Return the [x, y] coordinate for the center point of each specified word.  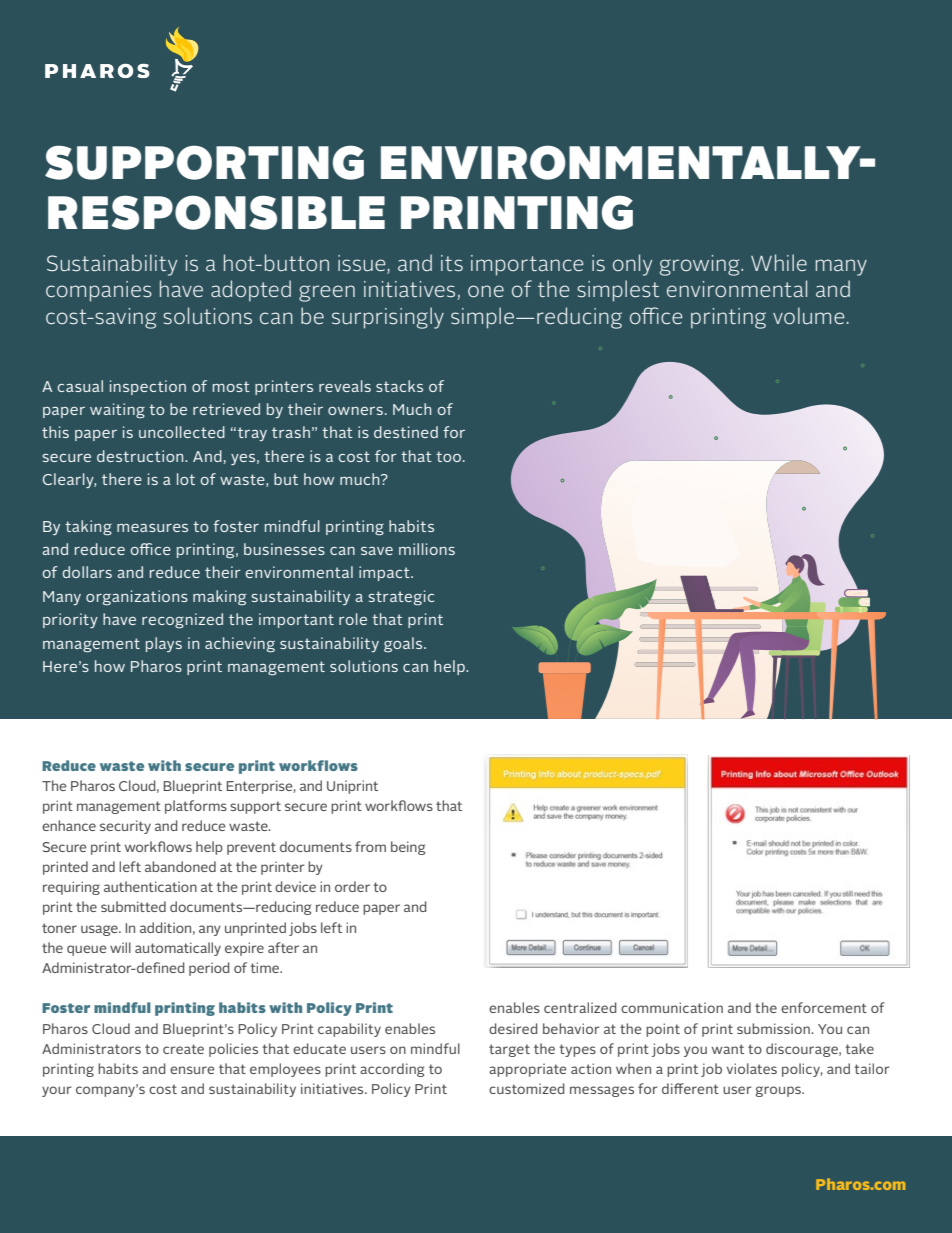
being [408, 848]
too [450, 456]
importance [527, 265]
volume [808, 315]
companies [99, 291]
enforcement [824, 1007]
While [779, 262]
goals [404, 645]
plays [164, 644]
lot [186, 479]
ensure [192, 1070]
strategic [401, 598]
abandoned [180, 866]
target [509, 1050]
